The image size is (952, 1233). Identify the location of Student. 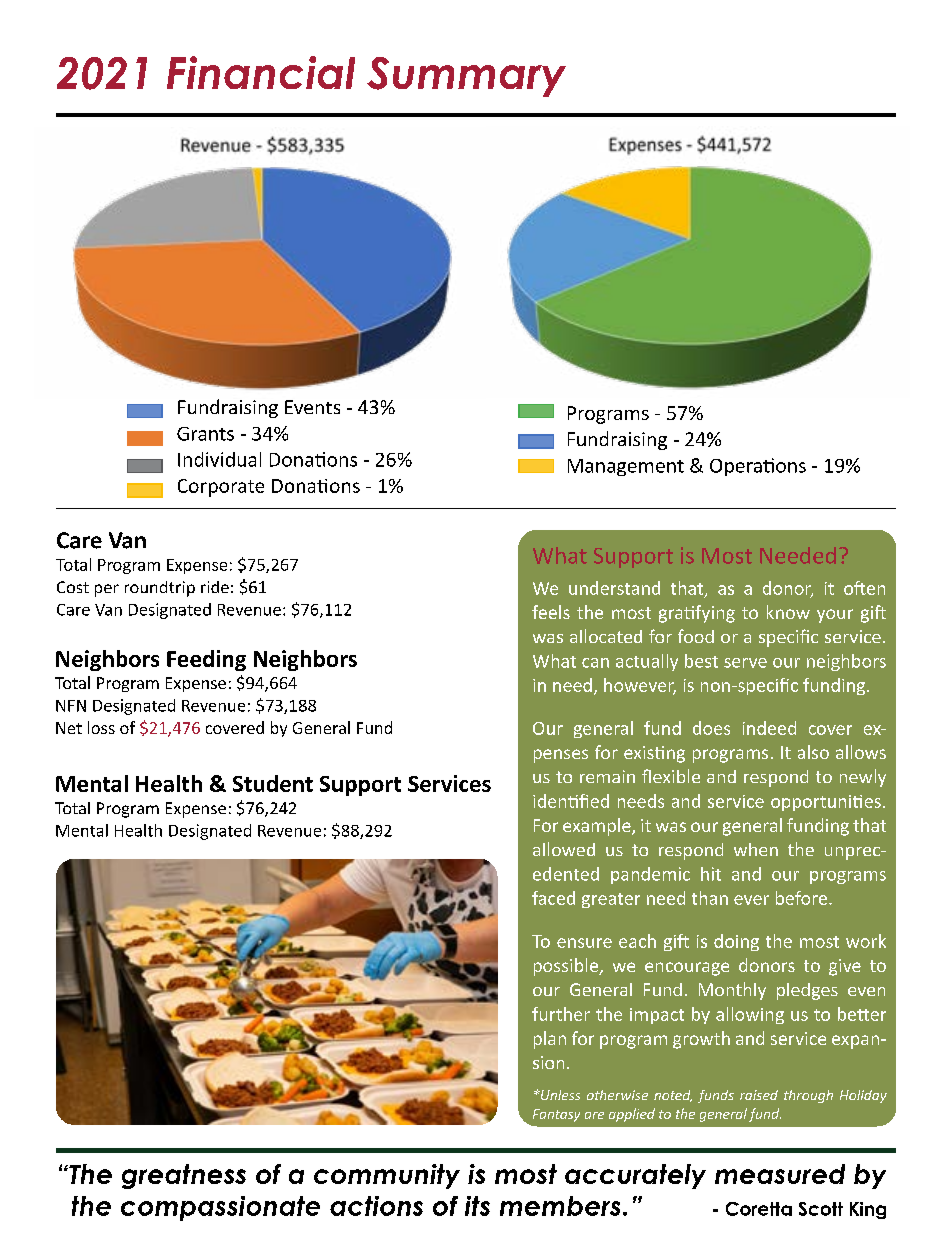
(273, 783).
